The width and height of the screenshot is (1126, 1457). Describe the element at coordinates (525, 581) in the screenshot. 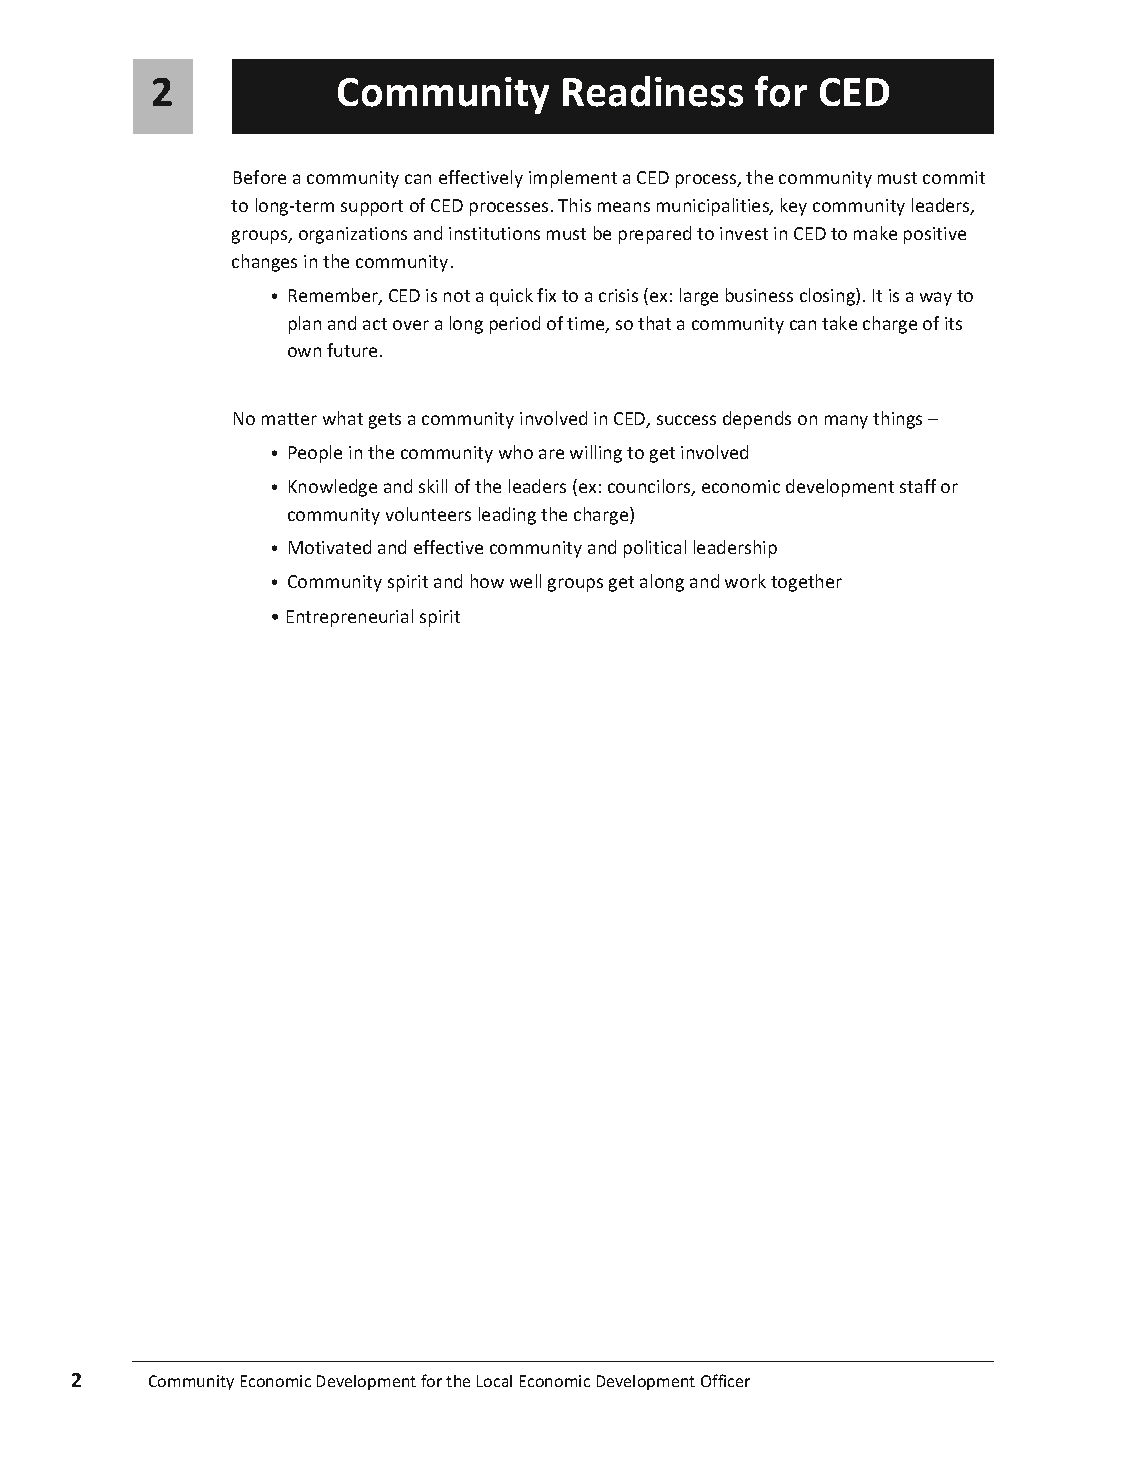

I see `well` at that location.
